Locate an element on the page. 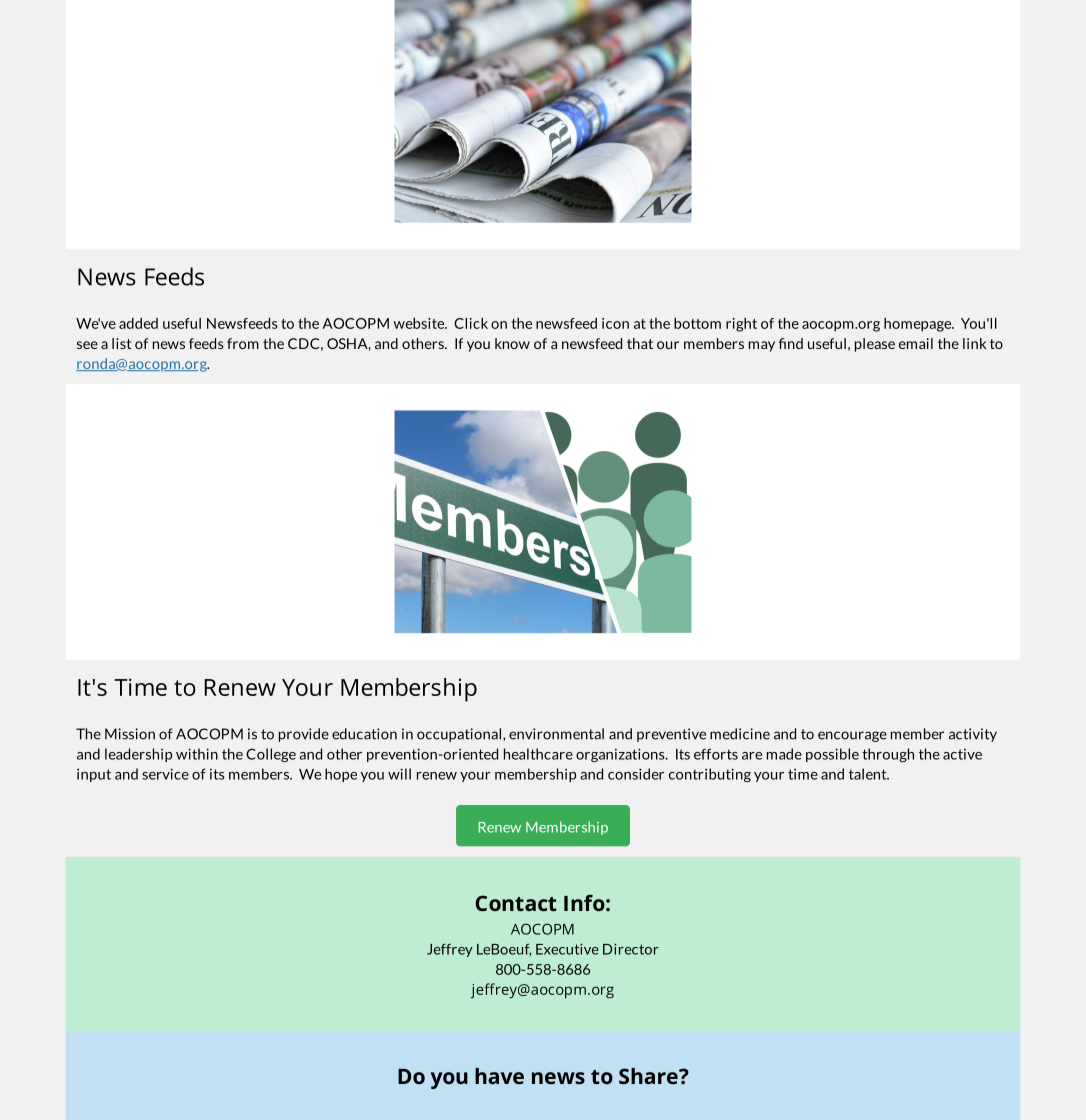  know is located at coordinates (512, 343).
